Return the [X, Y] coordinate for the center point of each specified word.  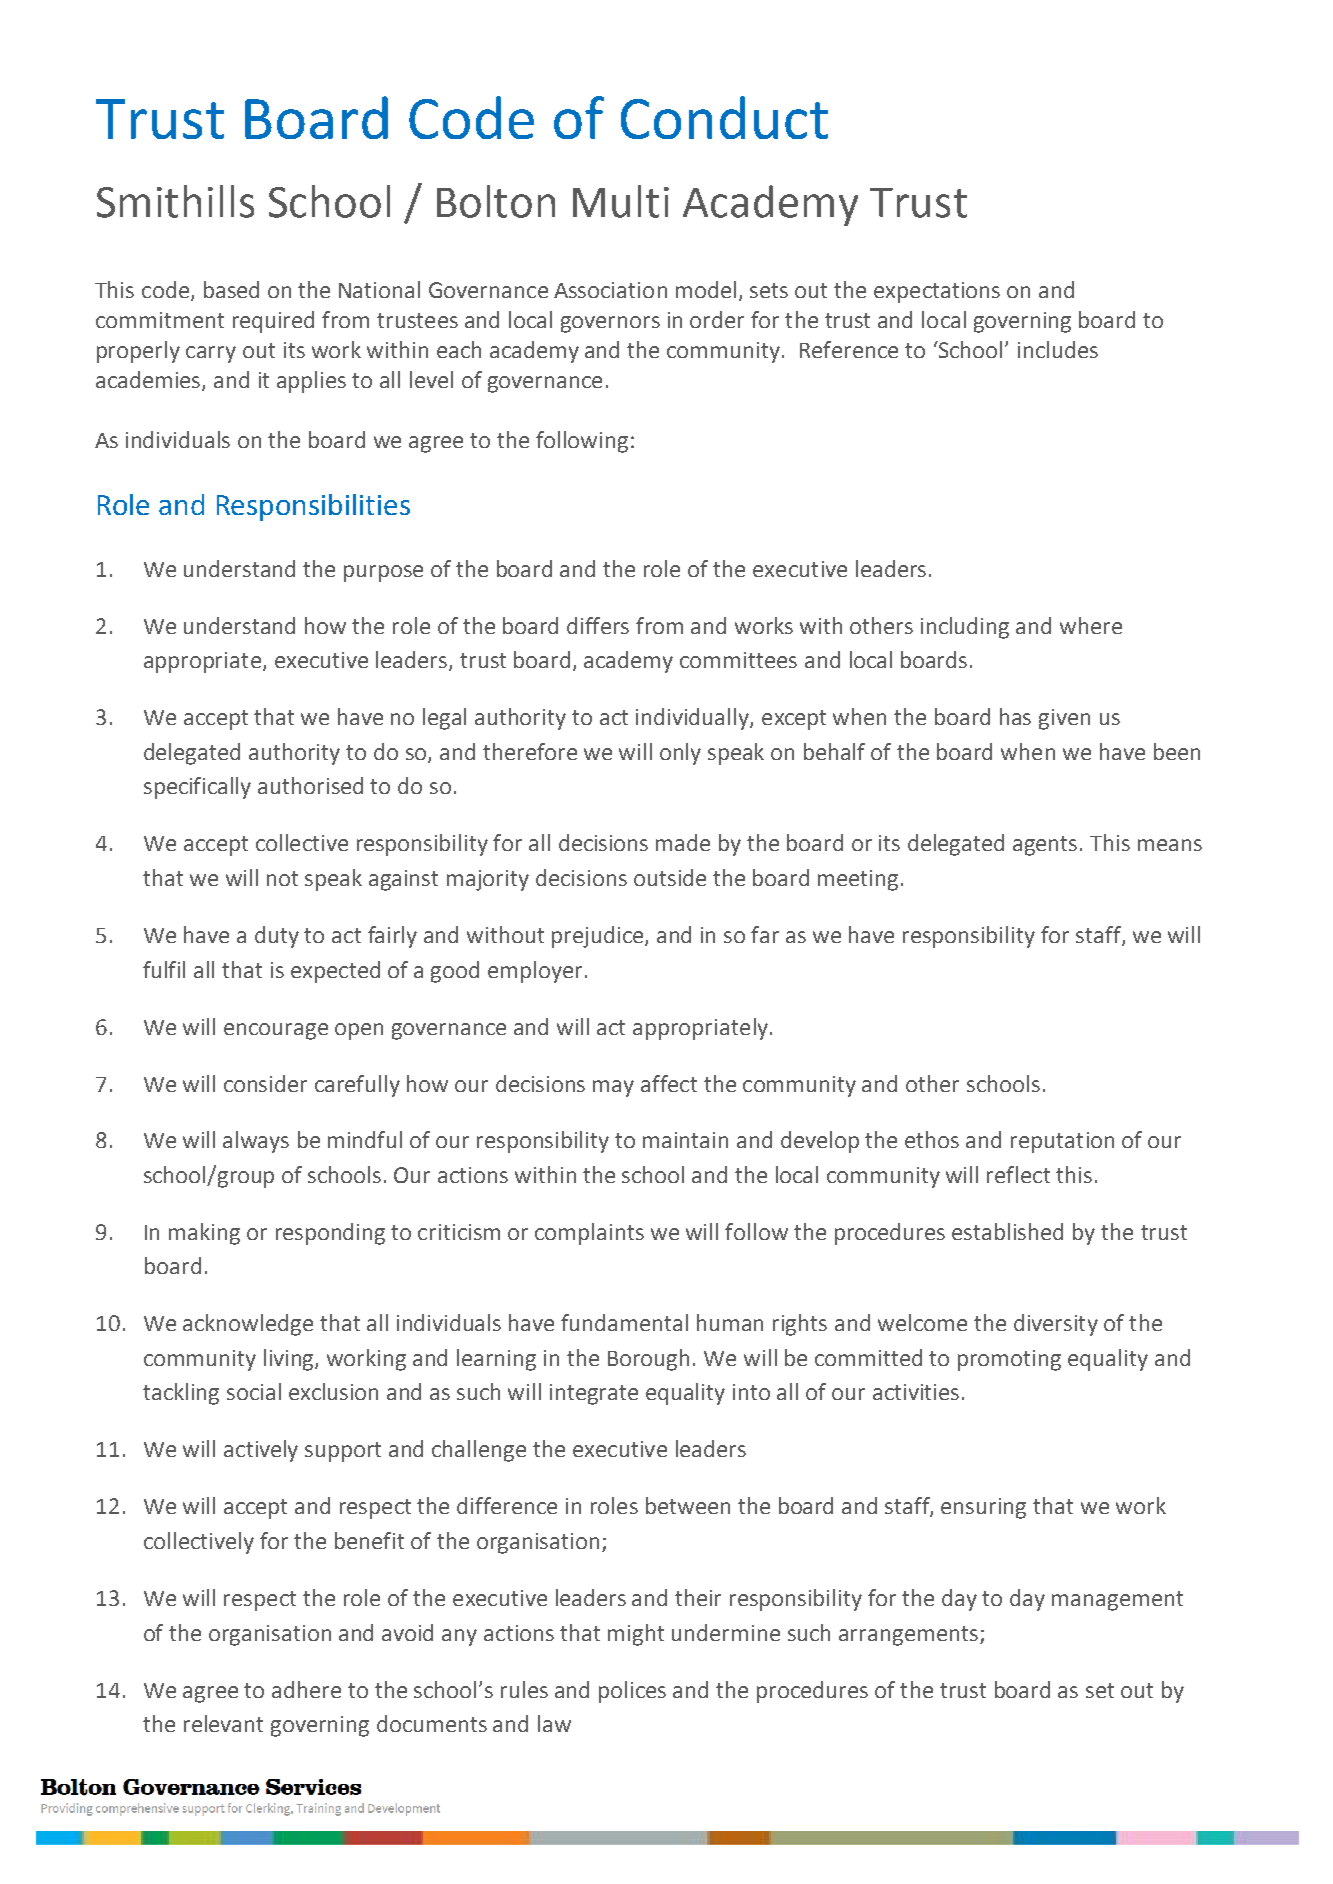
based [231, 289]
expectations [937, 292]
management [1117, 1601]
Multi [621, 201]
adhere [306, 1689]
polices [632, 1692]
